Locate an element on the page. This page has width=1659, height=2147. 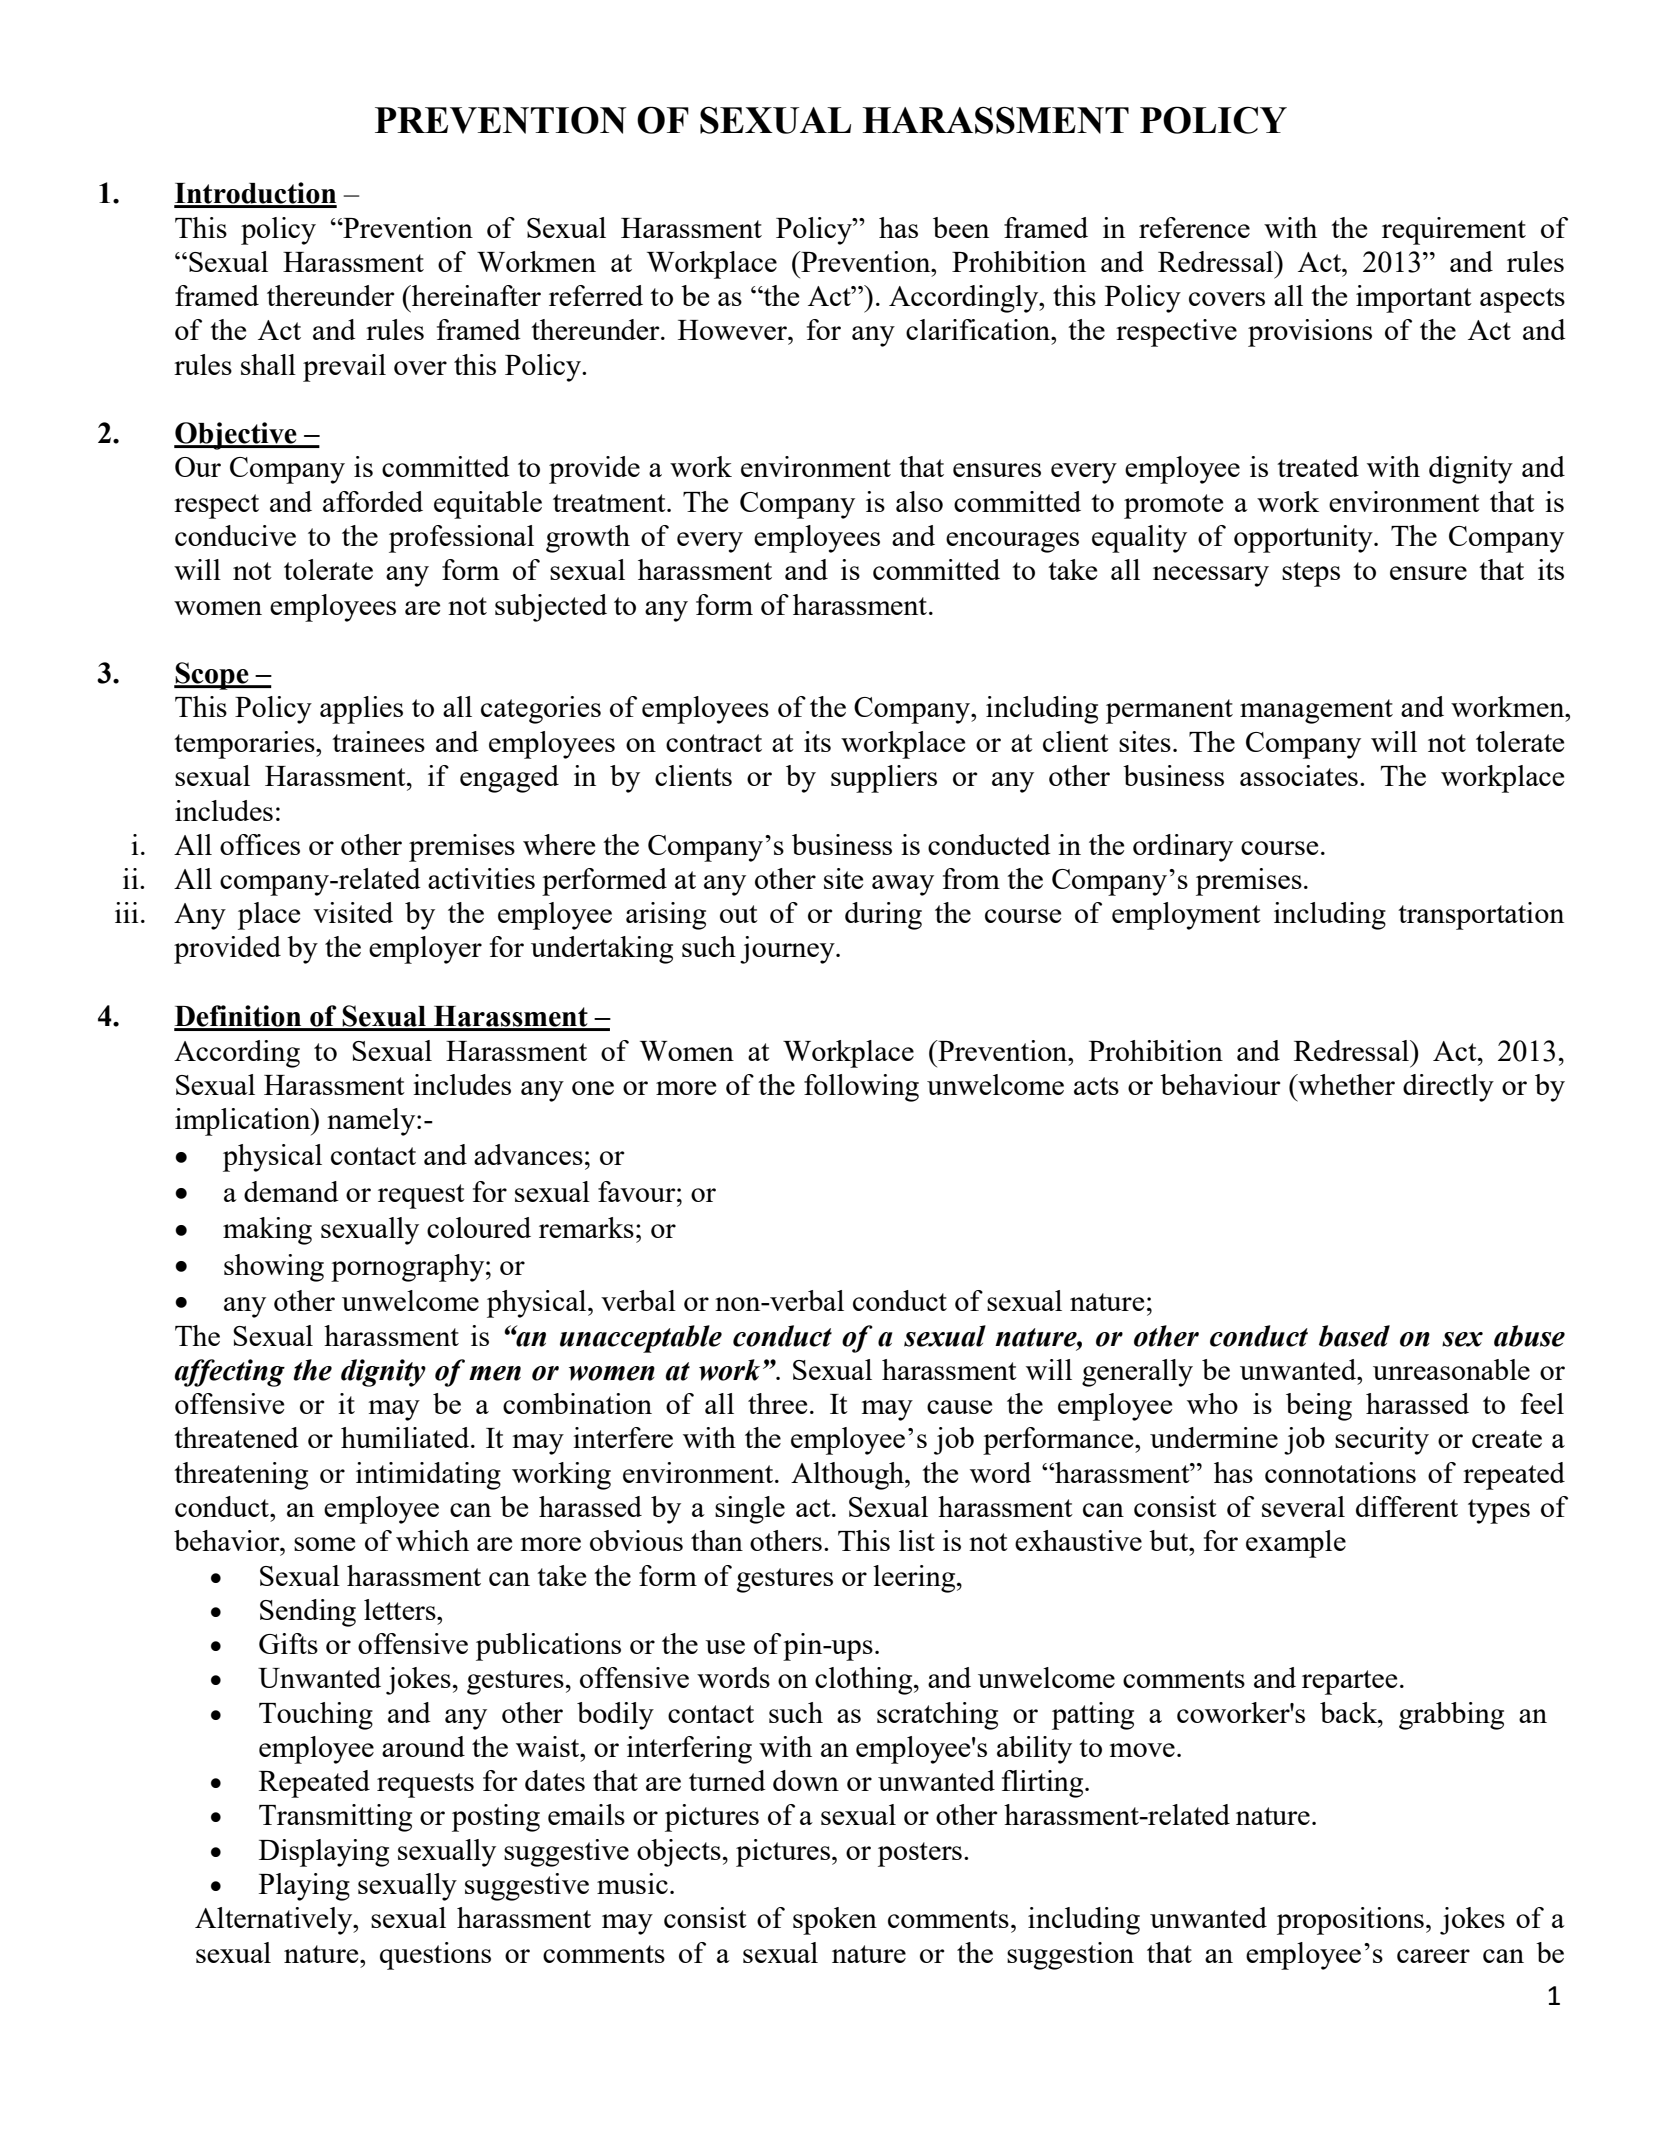
whether is located at coordinates (1345, 1084).
